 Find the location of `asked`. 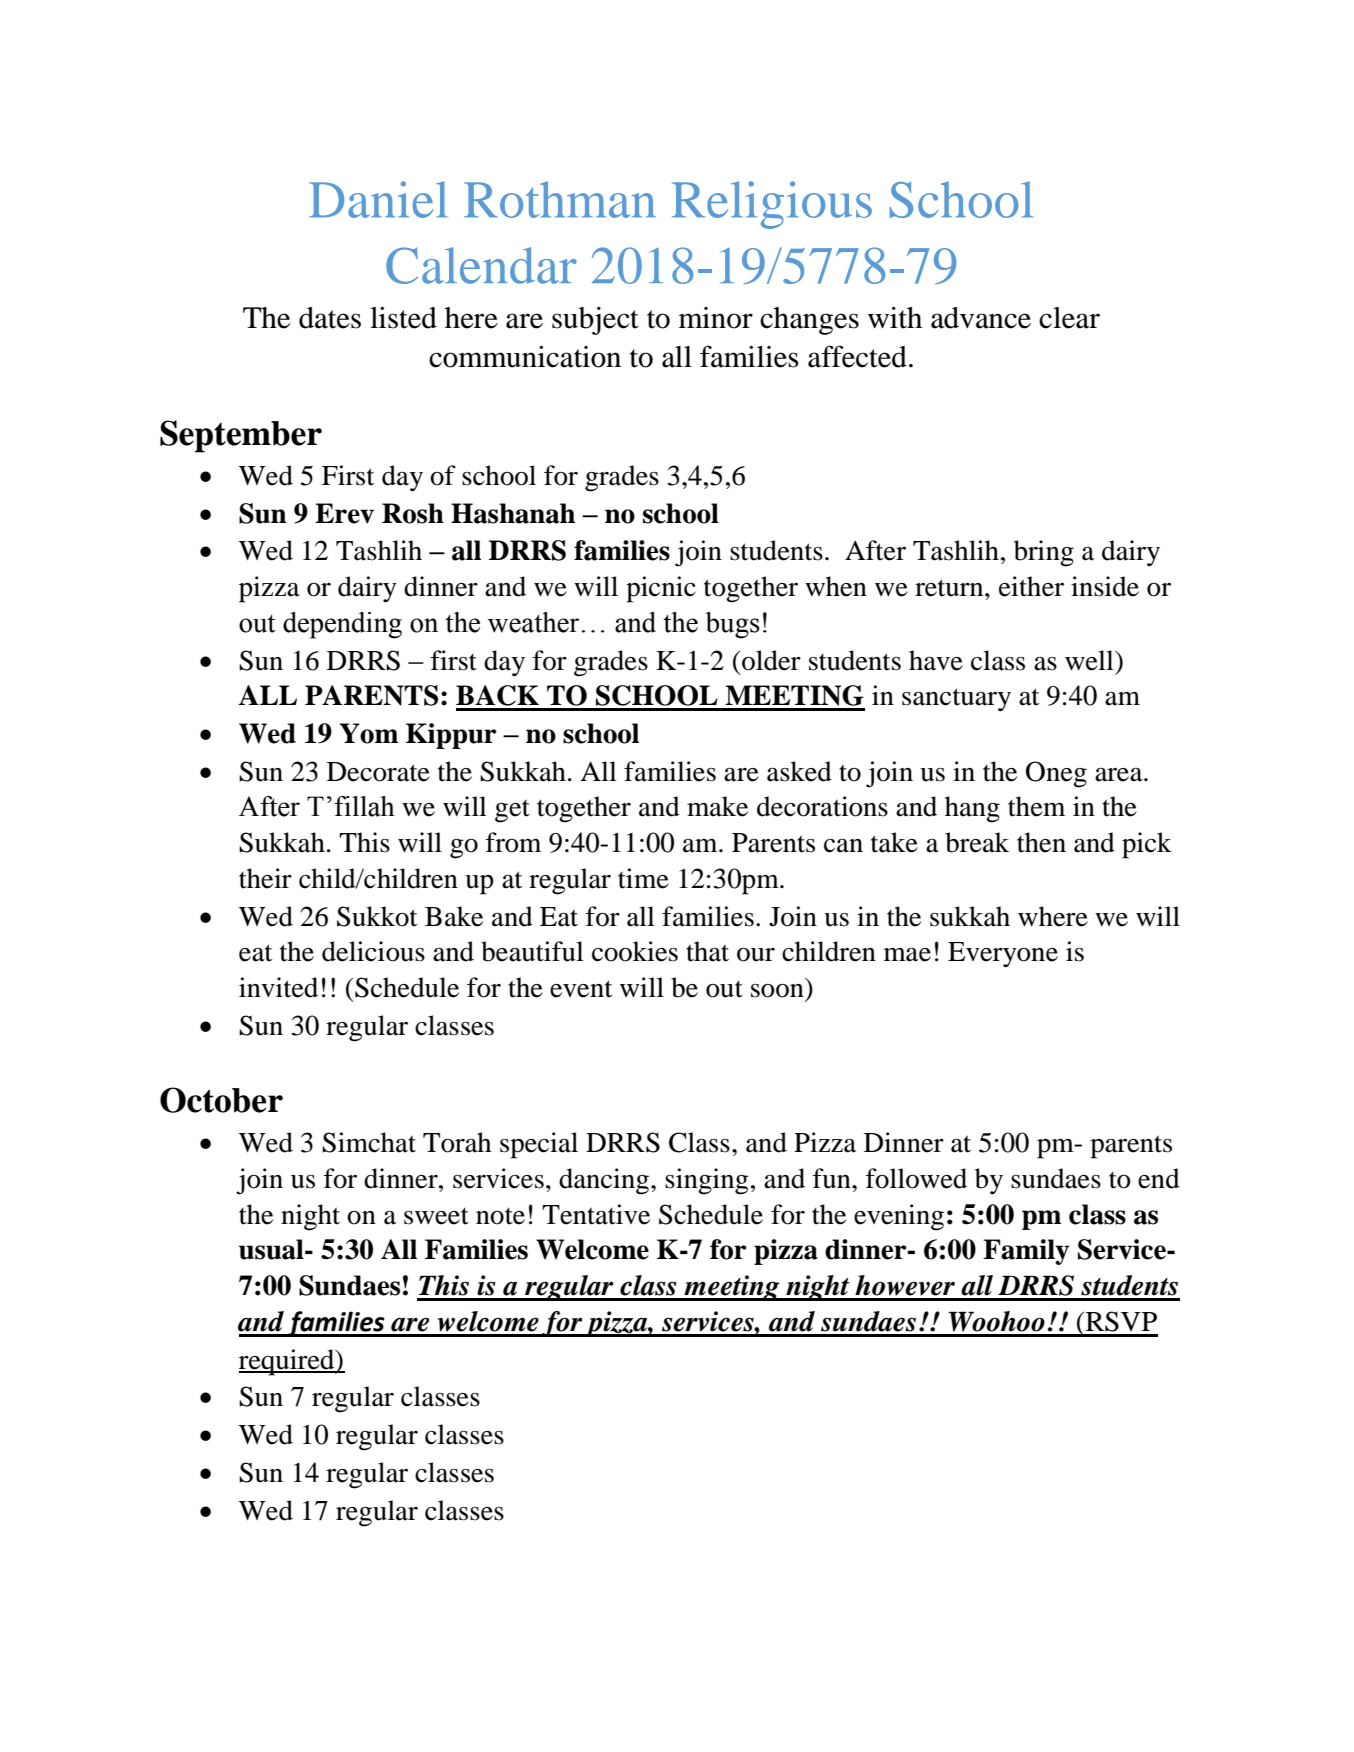

asked is located at coordinates (799, 771).
